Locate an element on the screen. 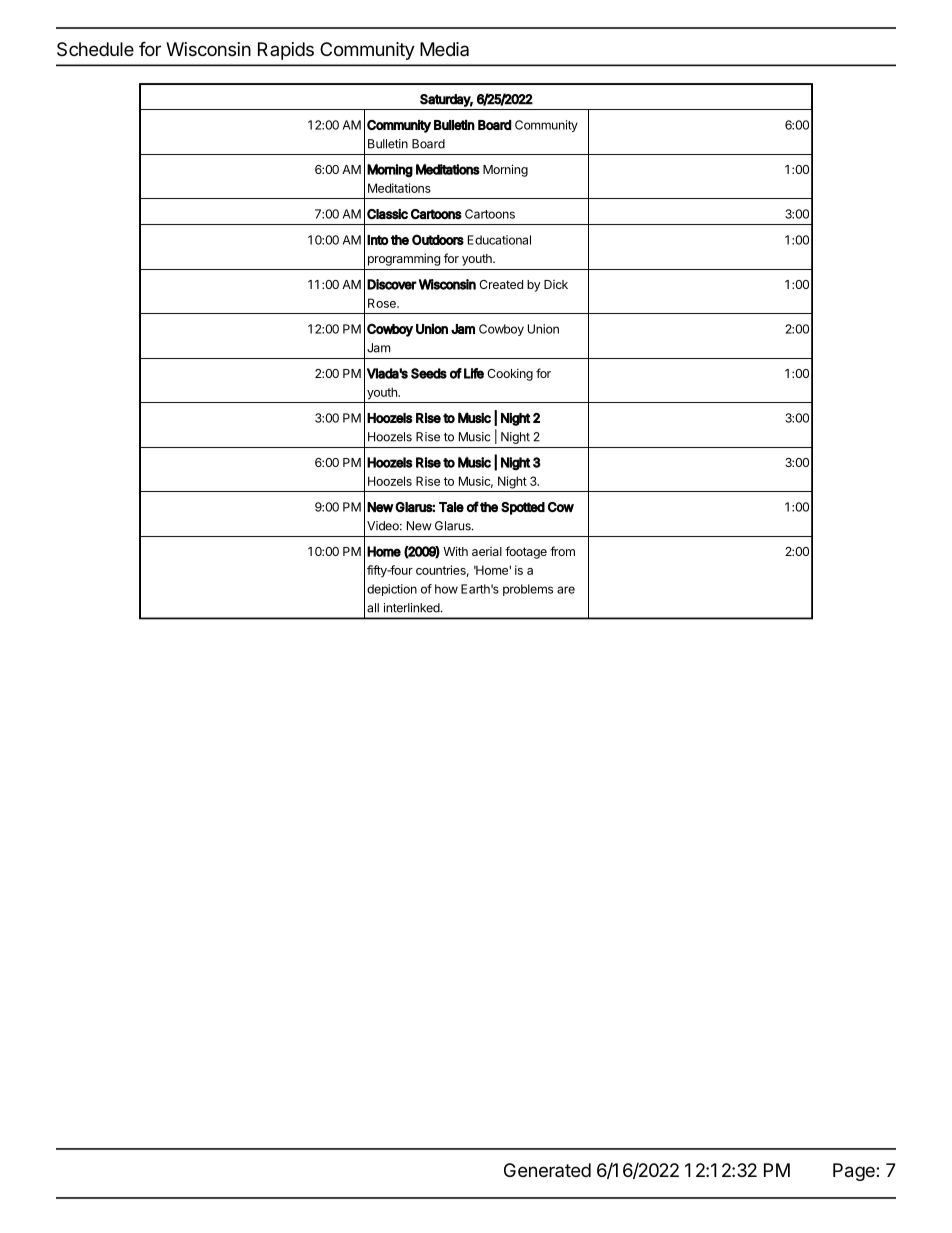 This screenshot has width=952, height=1233. Generated is located at coordinates (547, 1170).
